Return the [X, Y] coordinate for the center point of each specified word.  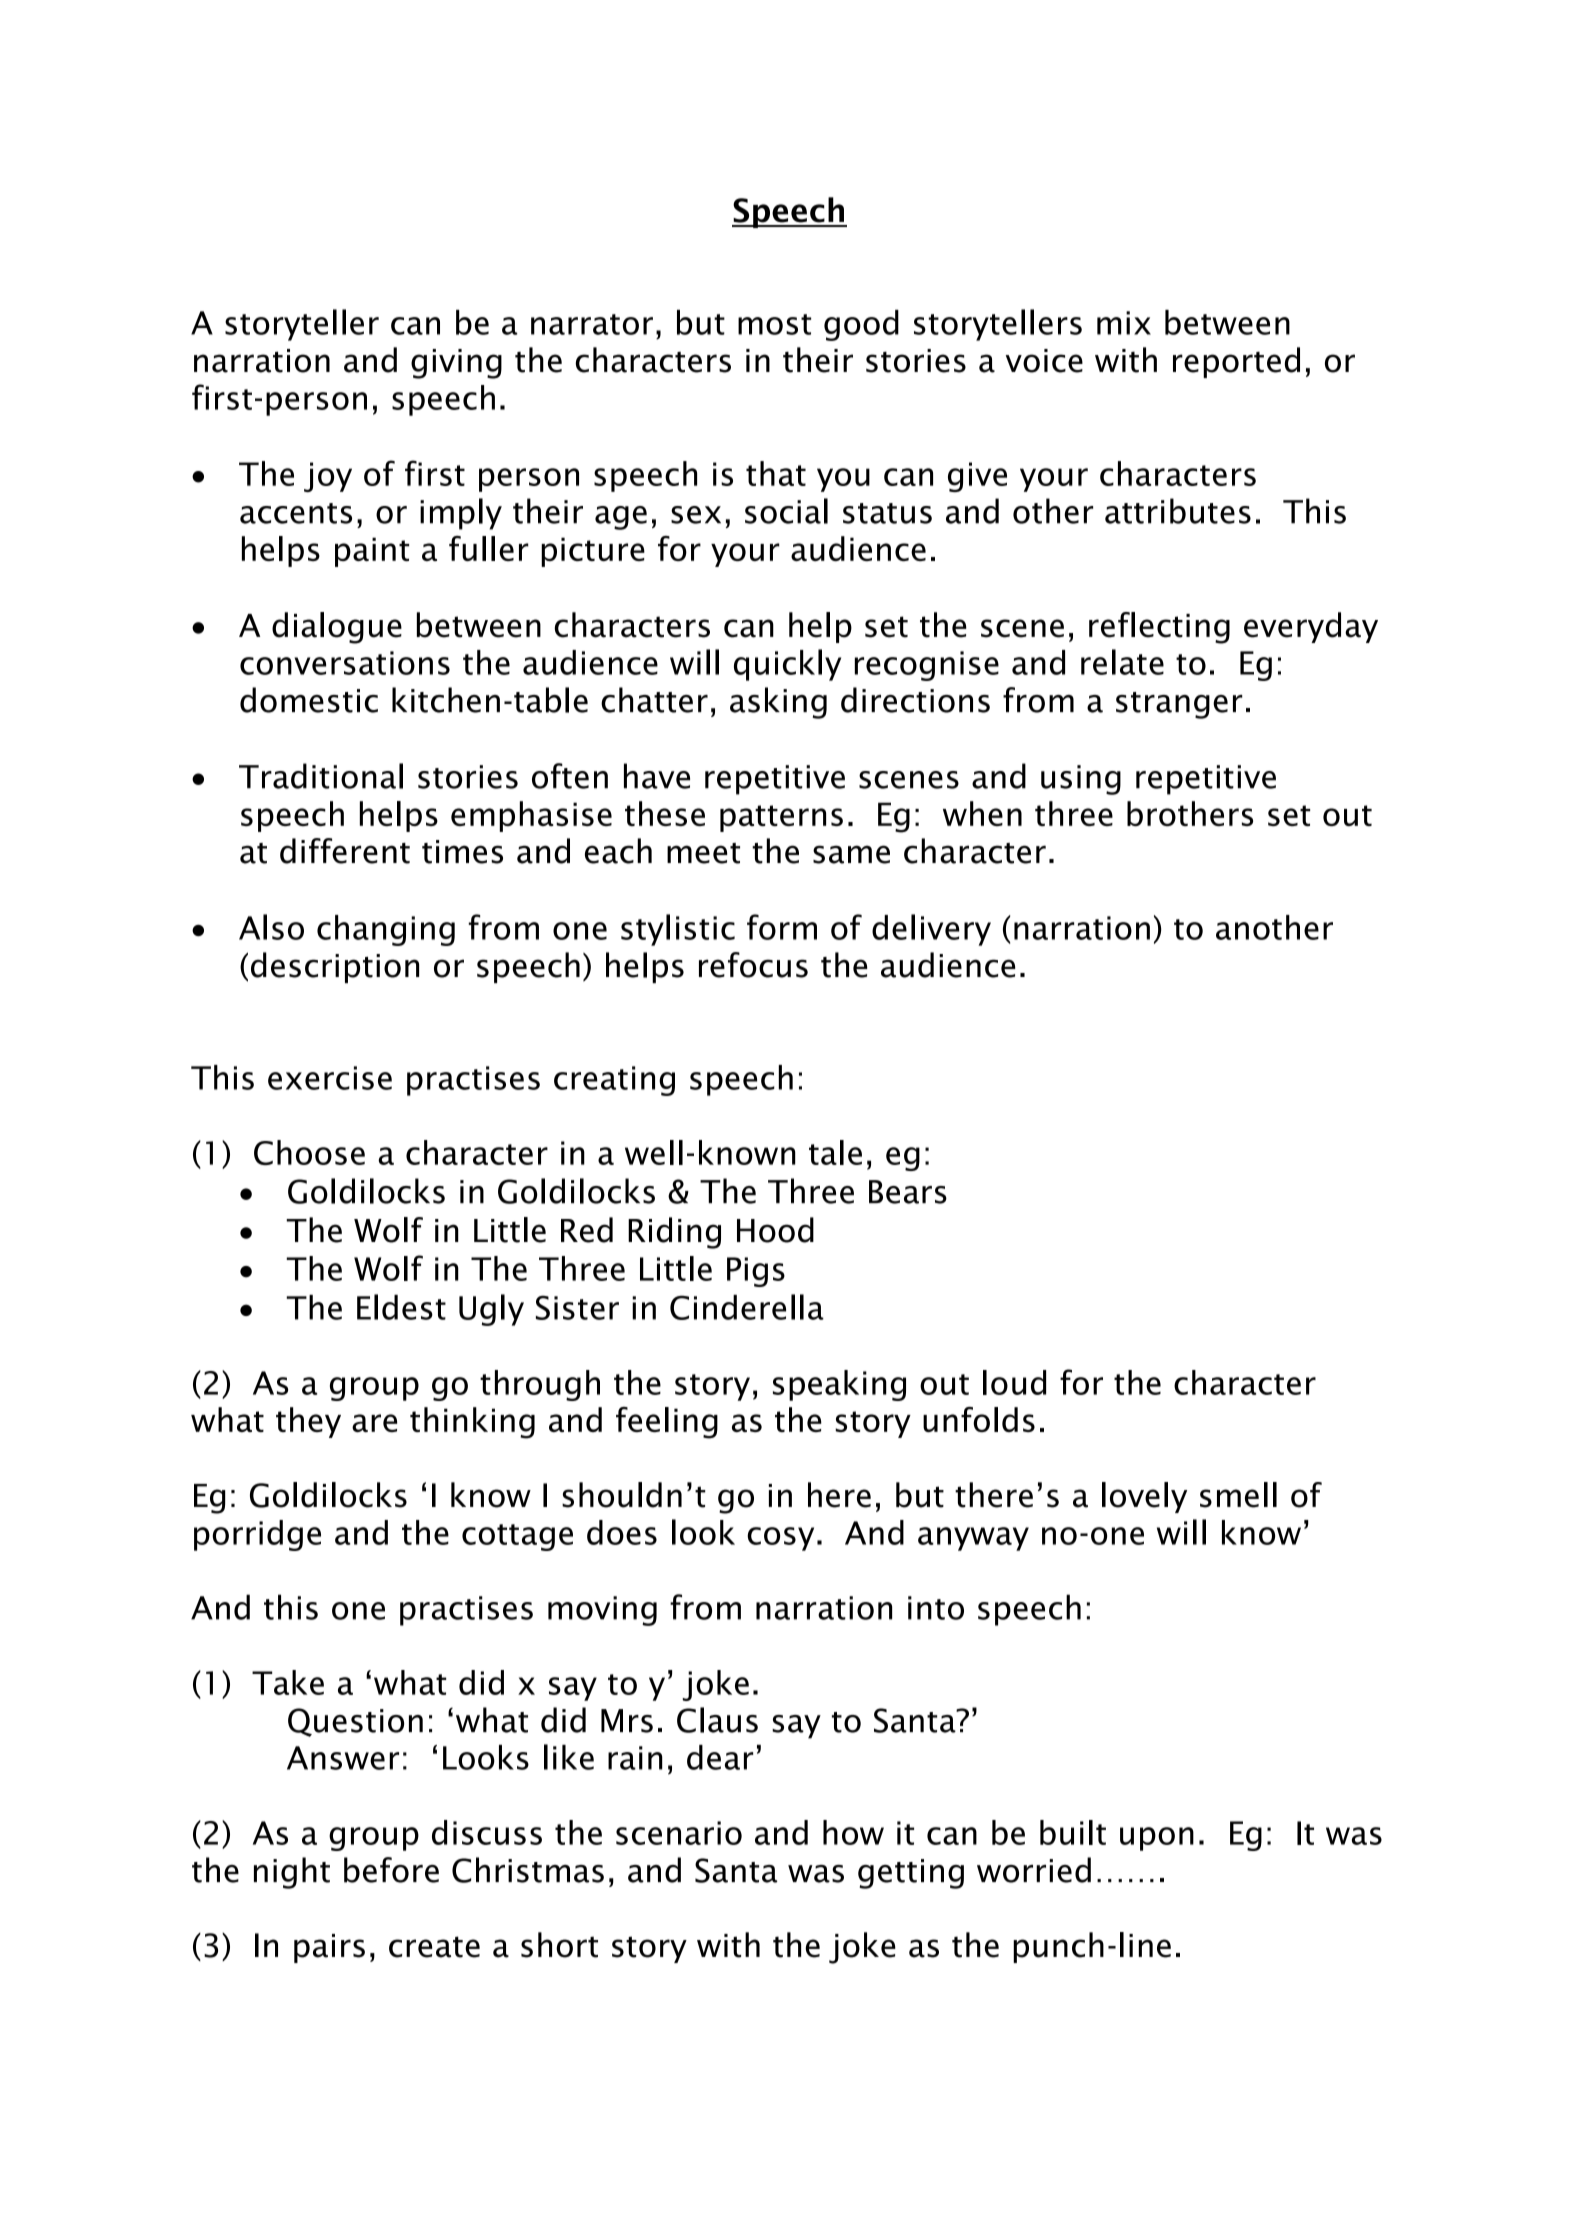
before [391, 1870]
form [782, 927]
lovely [1144, 1497]
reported [1236, 362]
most [774, 324]
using [1081, 780]
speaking [839, 1385]
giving [456, 364]
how [853, 1832]
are [374, 1423]
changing [386, 930]
